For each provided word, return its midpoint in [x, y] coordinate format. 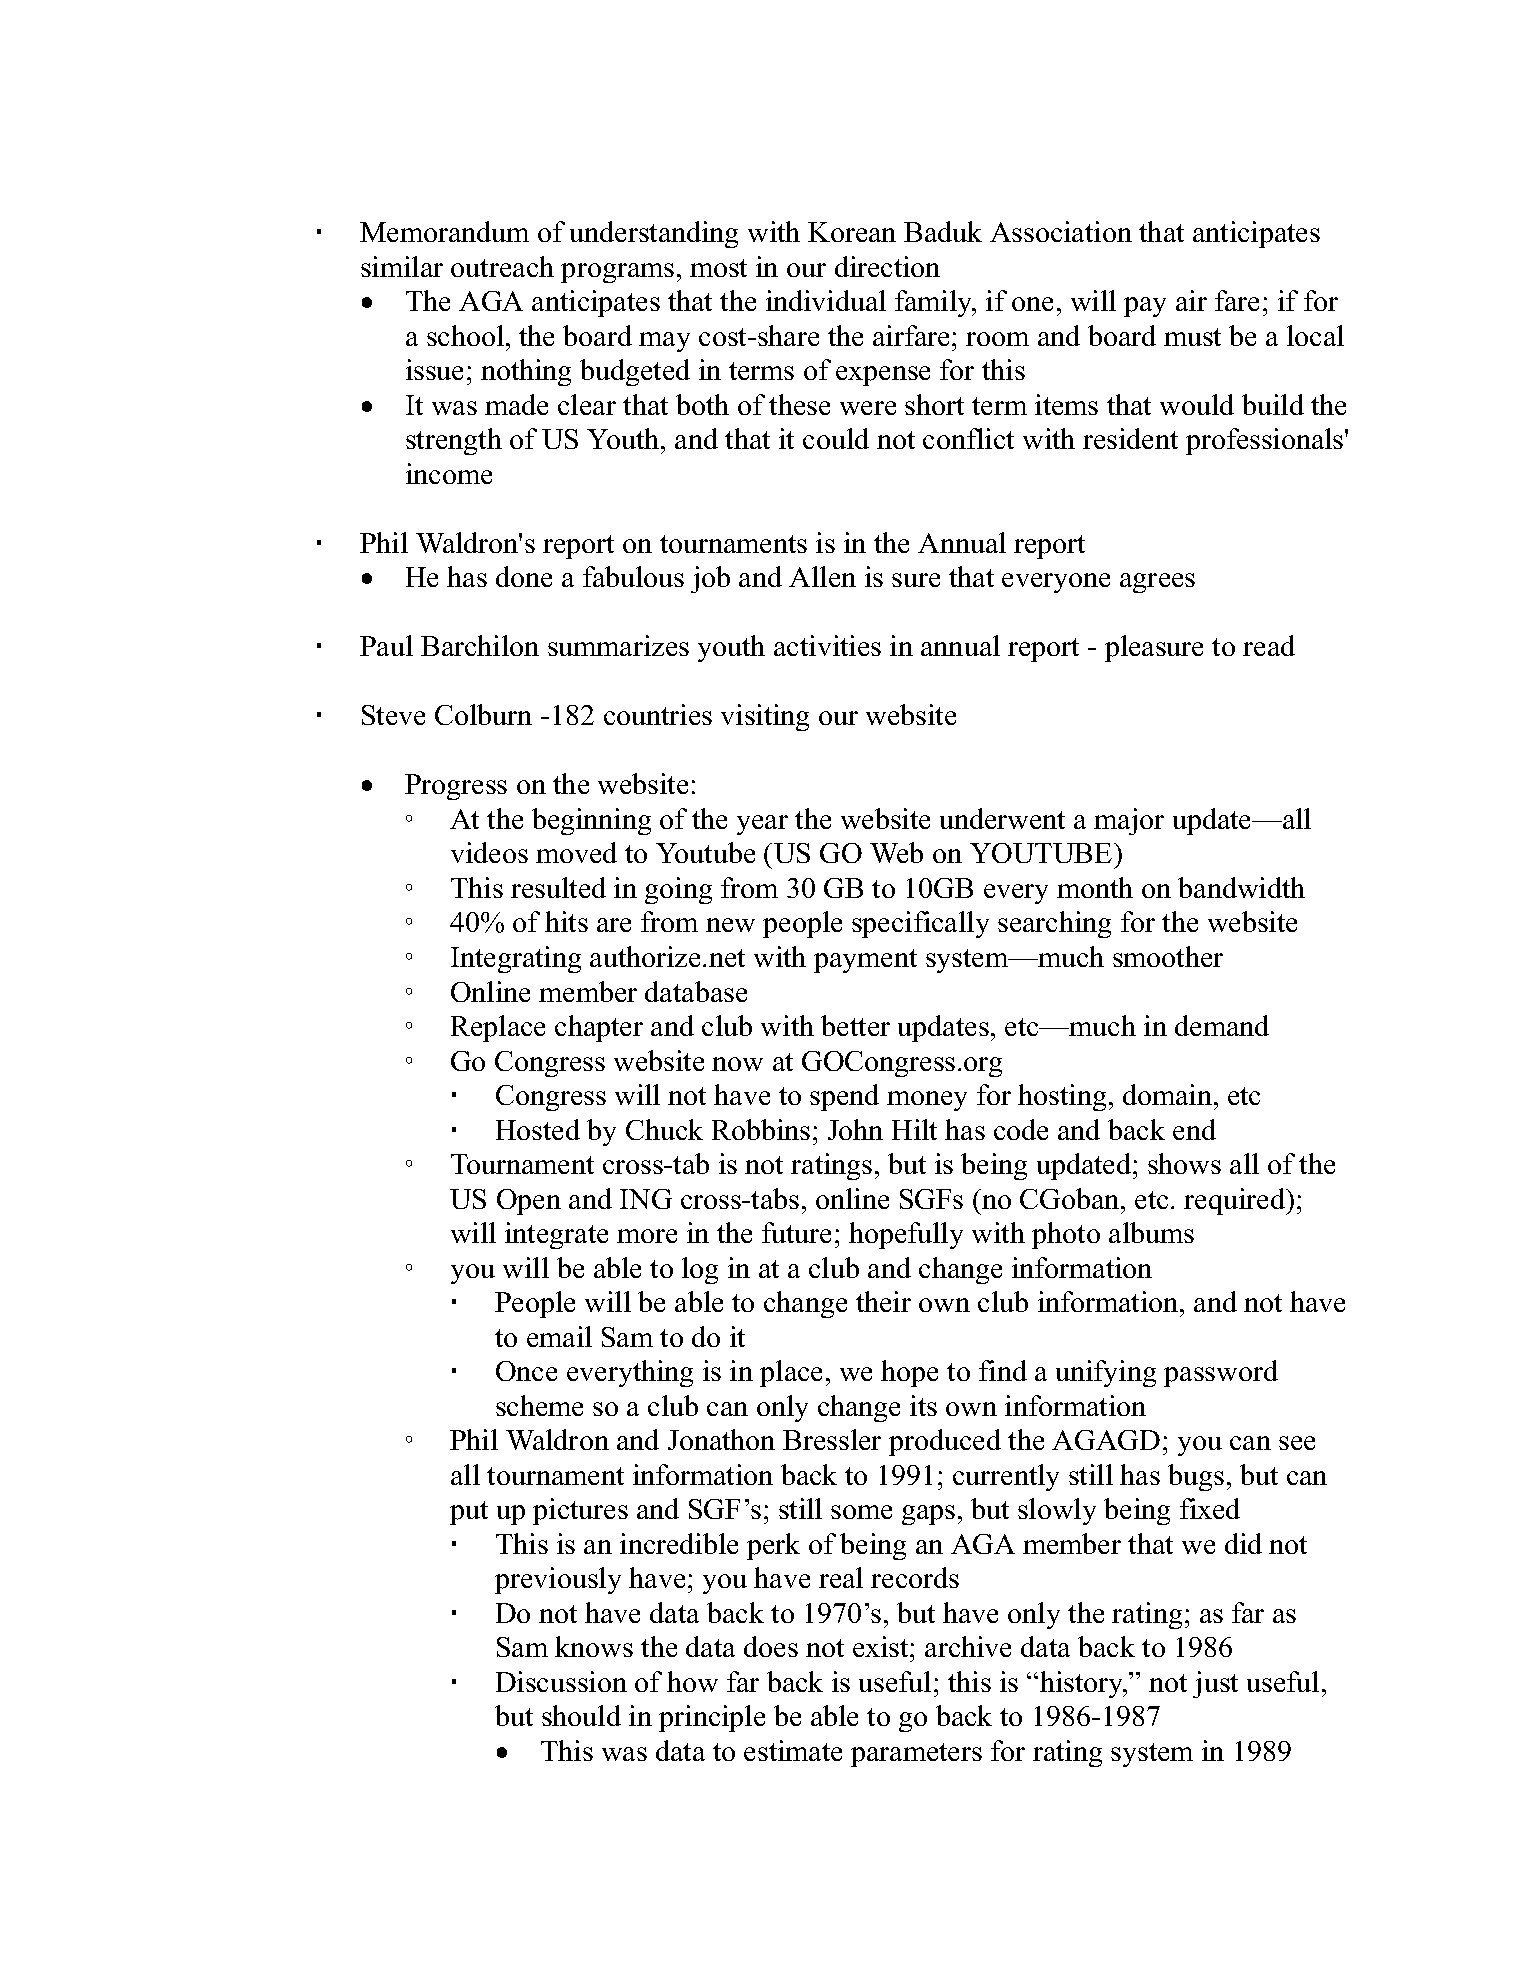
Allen [822, 576]
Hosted [538, 1129]
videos [489, 852]
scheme [539, 1405]
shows [1184, 1163]
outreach [502, 266]
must [1192, 337]
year [762, 825]
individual [826, 300]
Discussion [561, 1681]
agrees [1157, 583]
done [524, 576]
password [1221, 1373]
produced [945, 1442]
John [855, 1129]
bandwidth [1241, 887]
